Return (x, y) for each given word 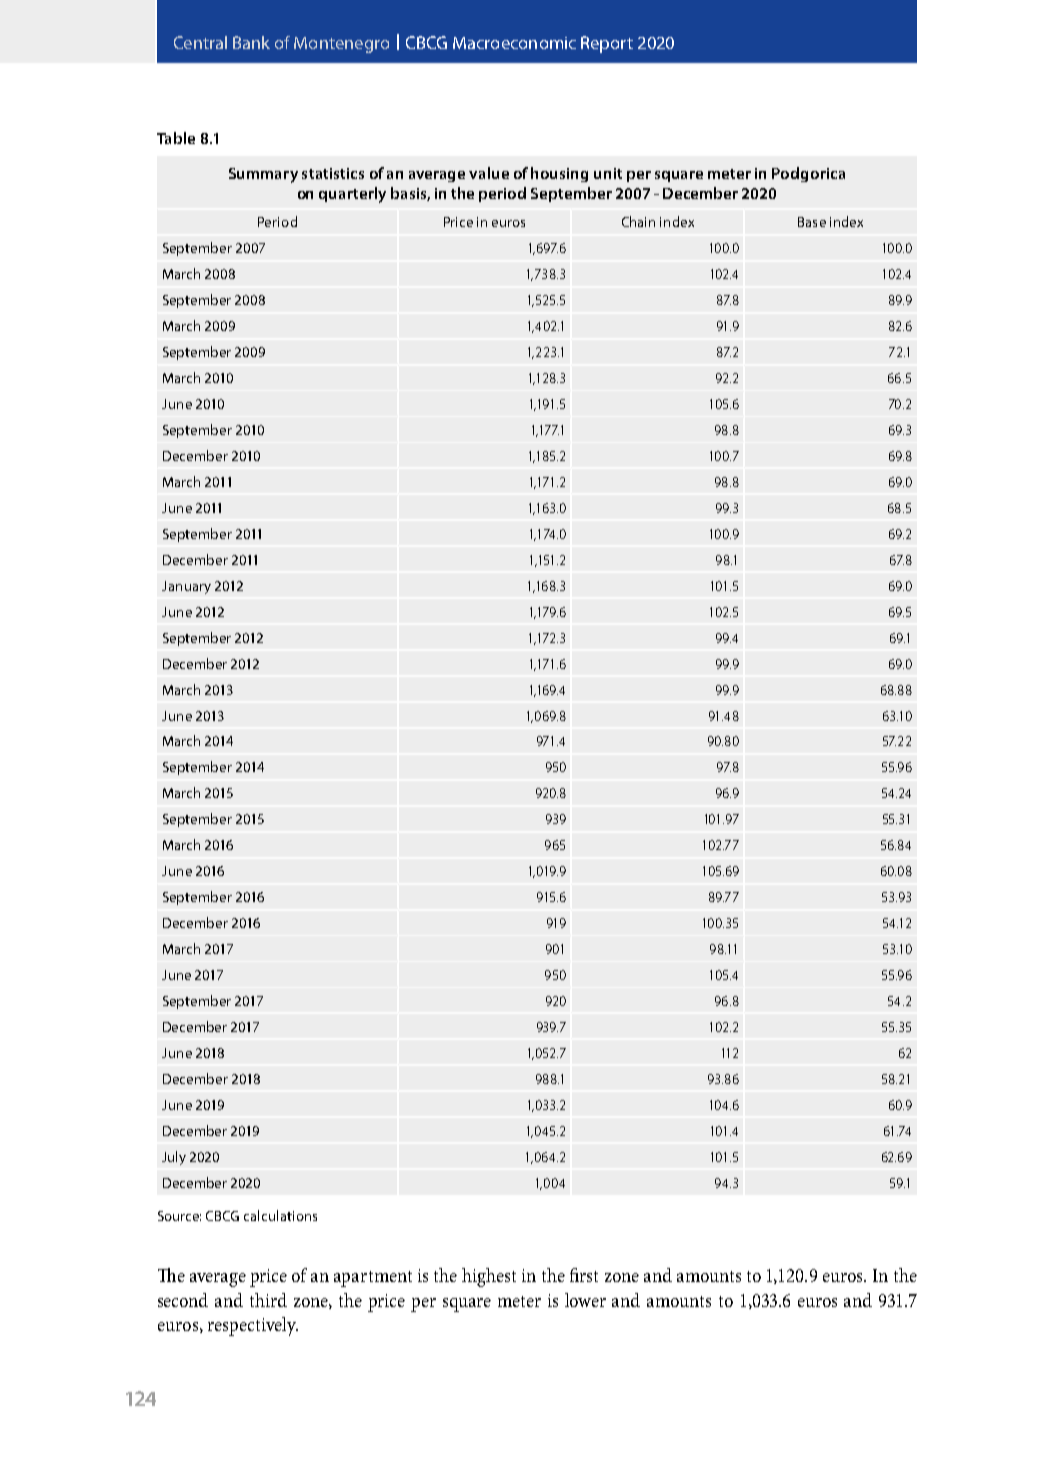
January (186, 587)
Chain (638, 221)
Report (607, 44)
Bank (251, 42)
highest (489, 1277)
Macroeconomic (514, 43)
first (584, 1275)
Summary (263, 175)
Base (812, 222)
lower (585, 1300)
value (489, 173)
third (268, 1300)
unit (608, 173)
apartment (373, 1279)
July (174, 1158)
